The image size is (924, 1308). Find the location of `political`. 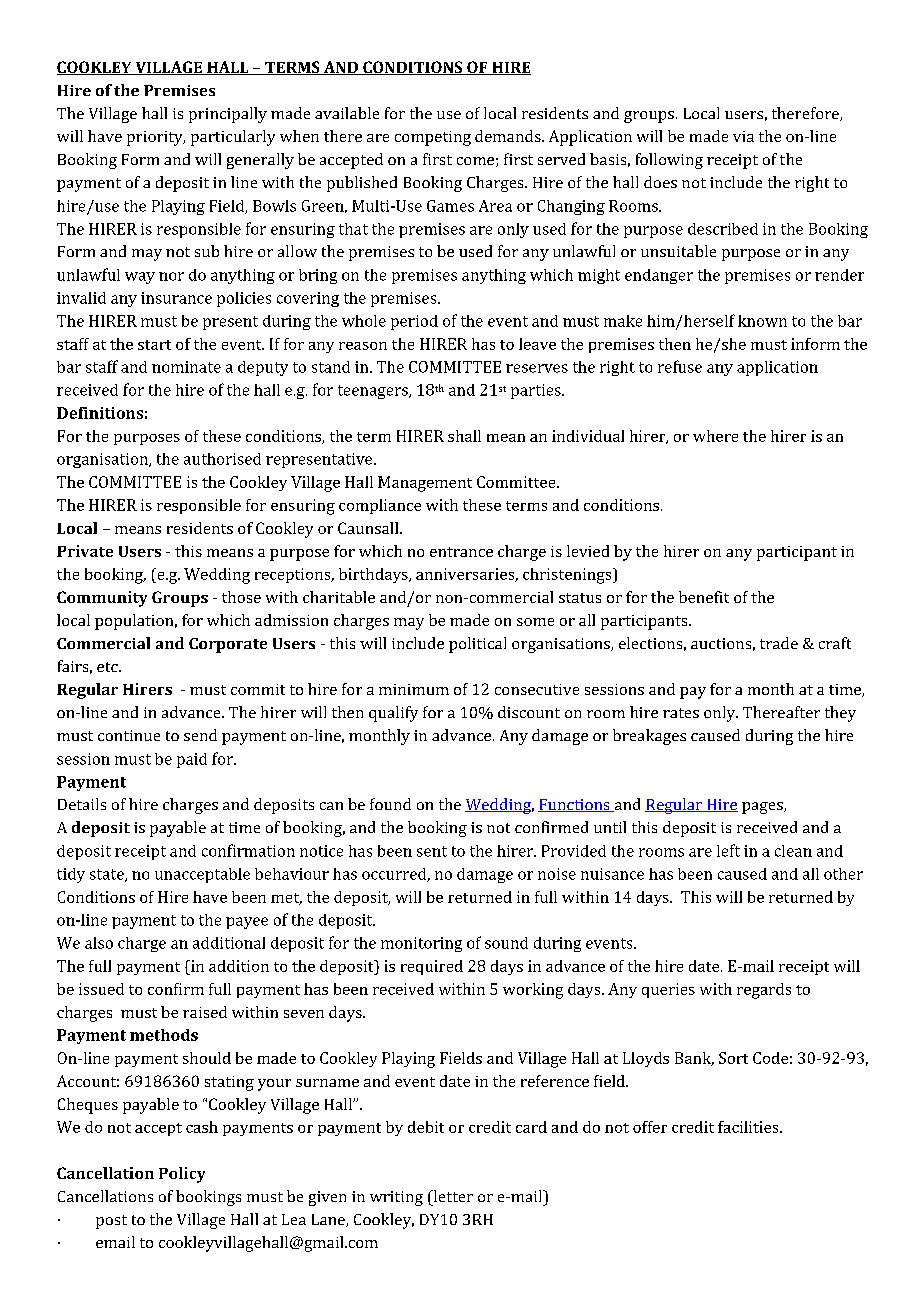

political is located at coordinates (477, 645).
